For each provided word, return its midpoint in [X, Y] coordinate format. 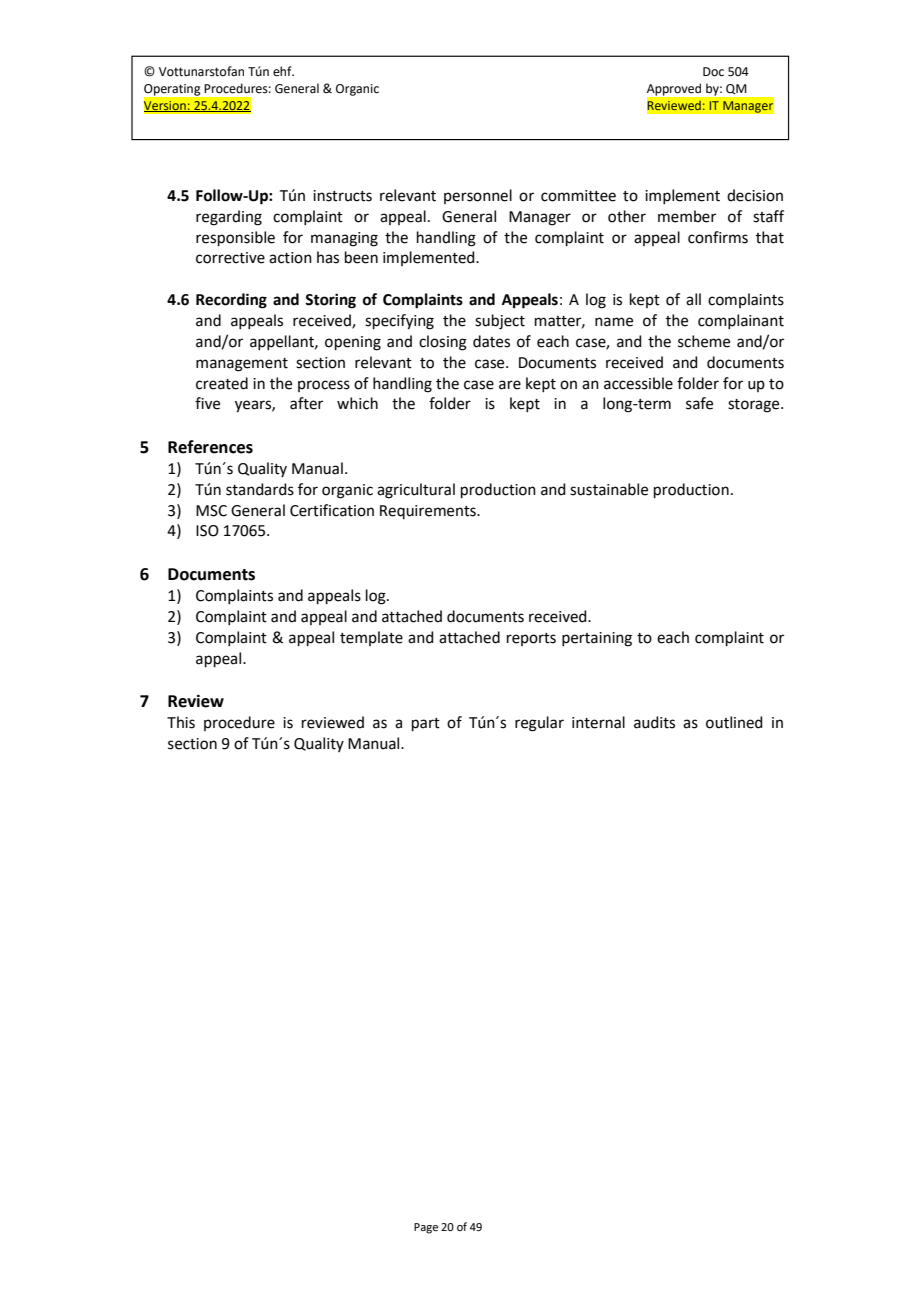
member [687, 216]
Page [426, 1228]
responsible [235, 238]
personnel [478, 196]
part [426, 724]
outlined [734, 722]
